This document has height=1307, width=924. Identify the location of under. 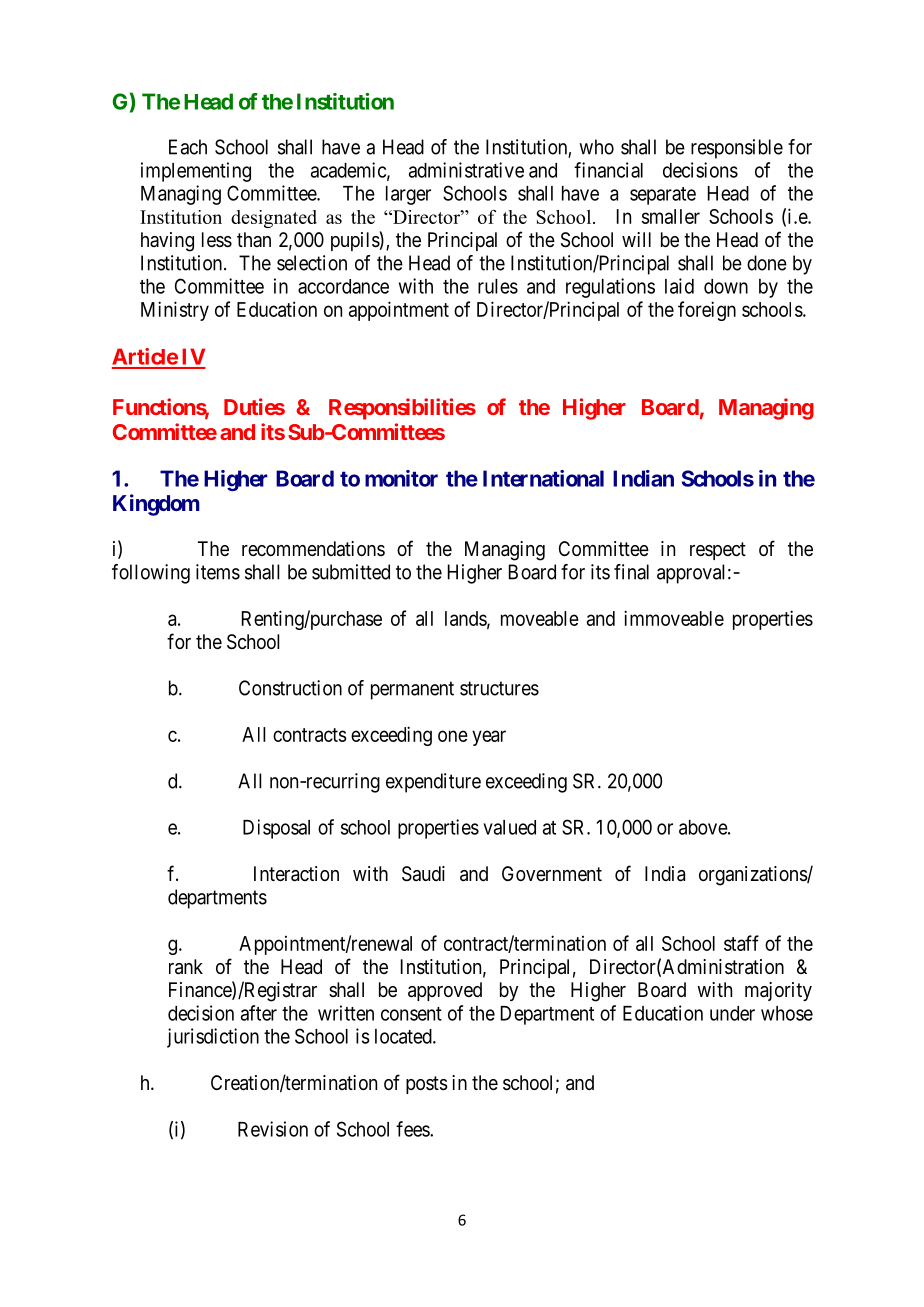
(732, 1013).
